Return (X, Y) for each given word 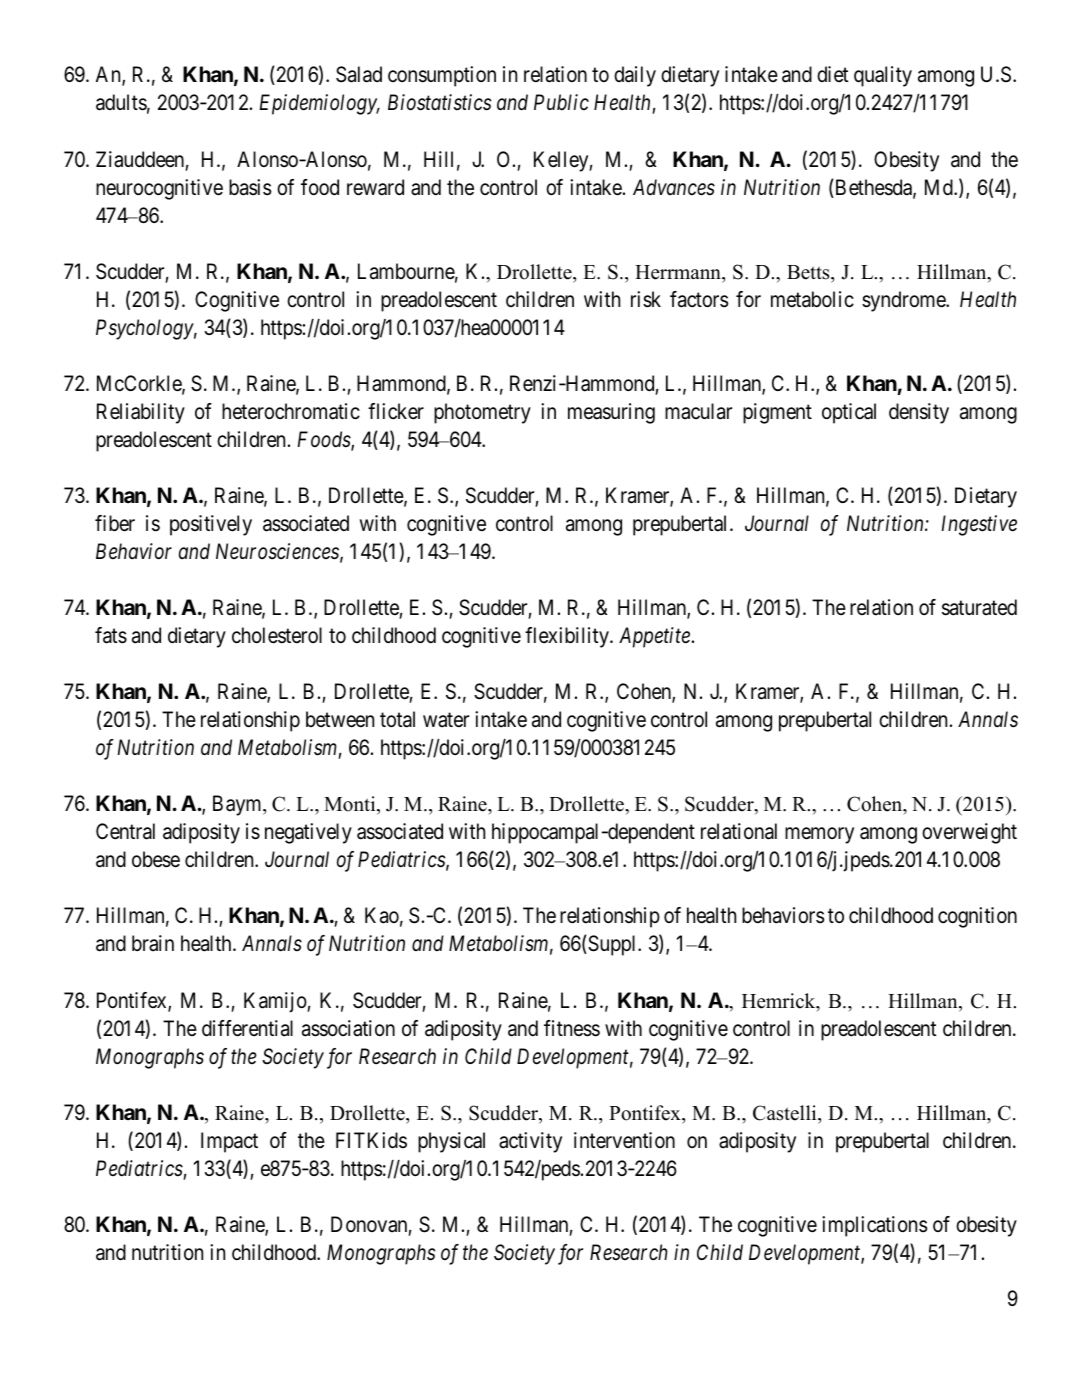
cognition (977, 917)
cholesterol (277, 635)
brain (153, 943)
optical (849, 413)
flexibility (568, 637)
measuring (611, 413)
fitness (572, 1028)
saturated (979, 607)
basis (250, 187)
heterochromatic (291, 411)
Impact (229, 1142)
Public (561, 102)
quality (883, 76)
